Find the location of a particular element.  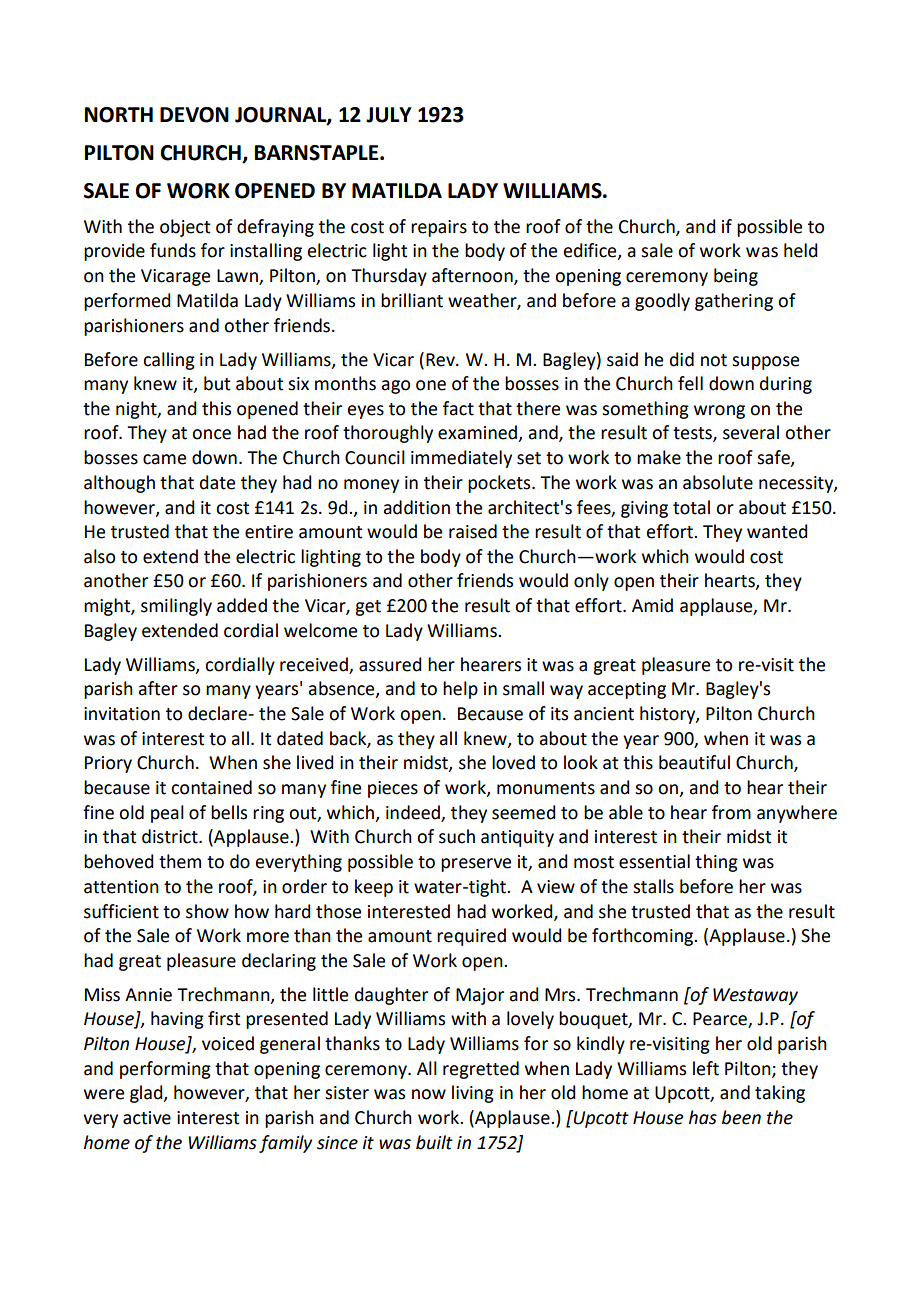

active is located at coordinates (147, 1118).
